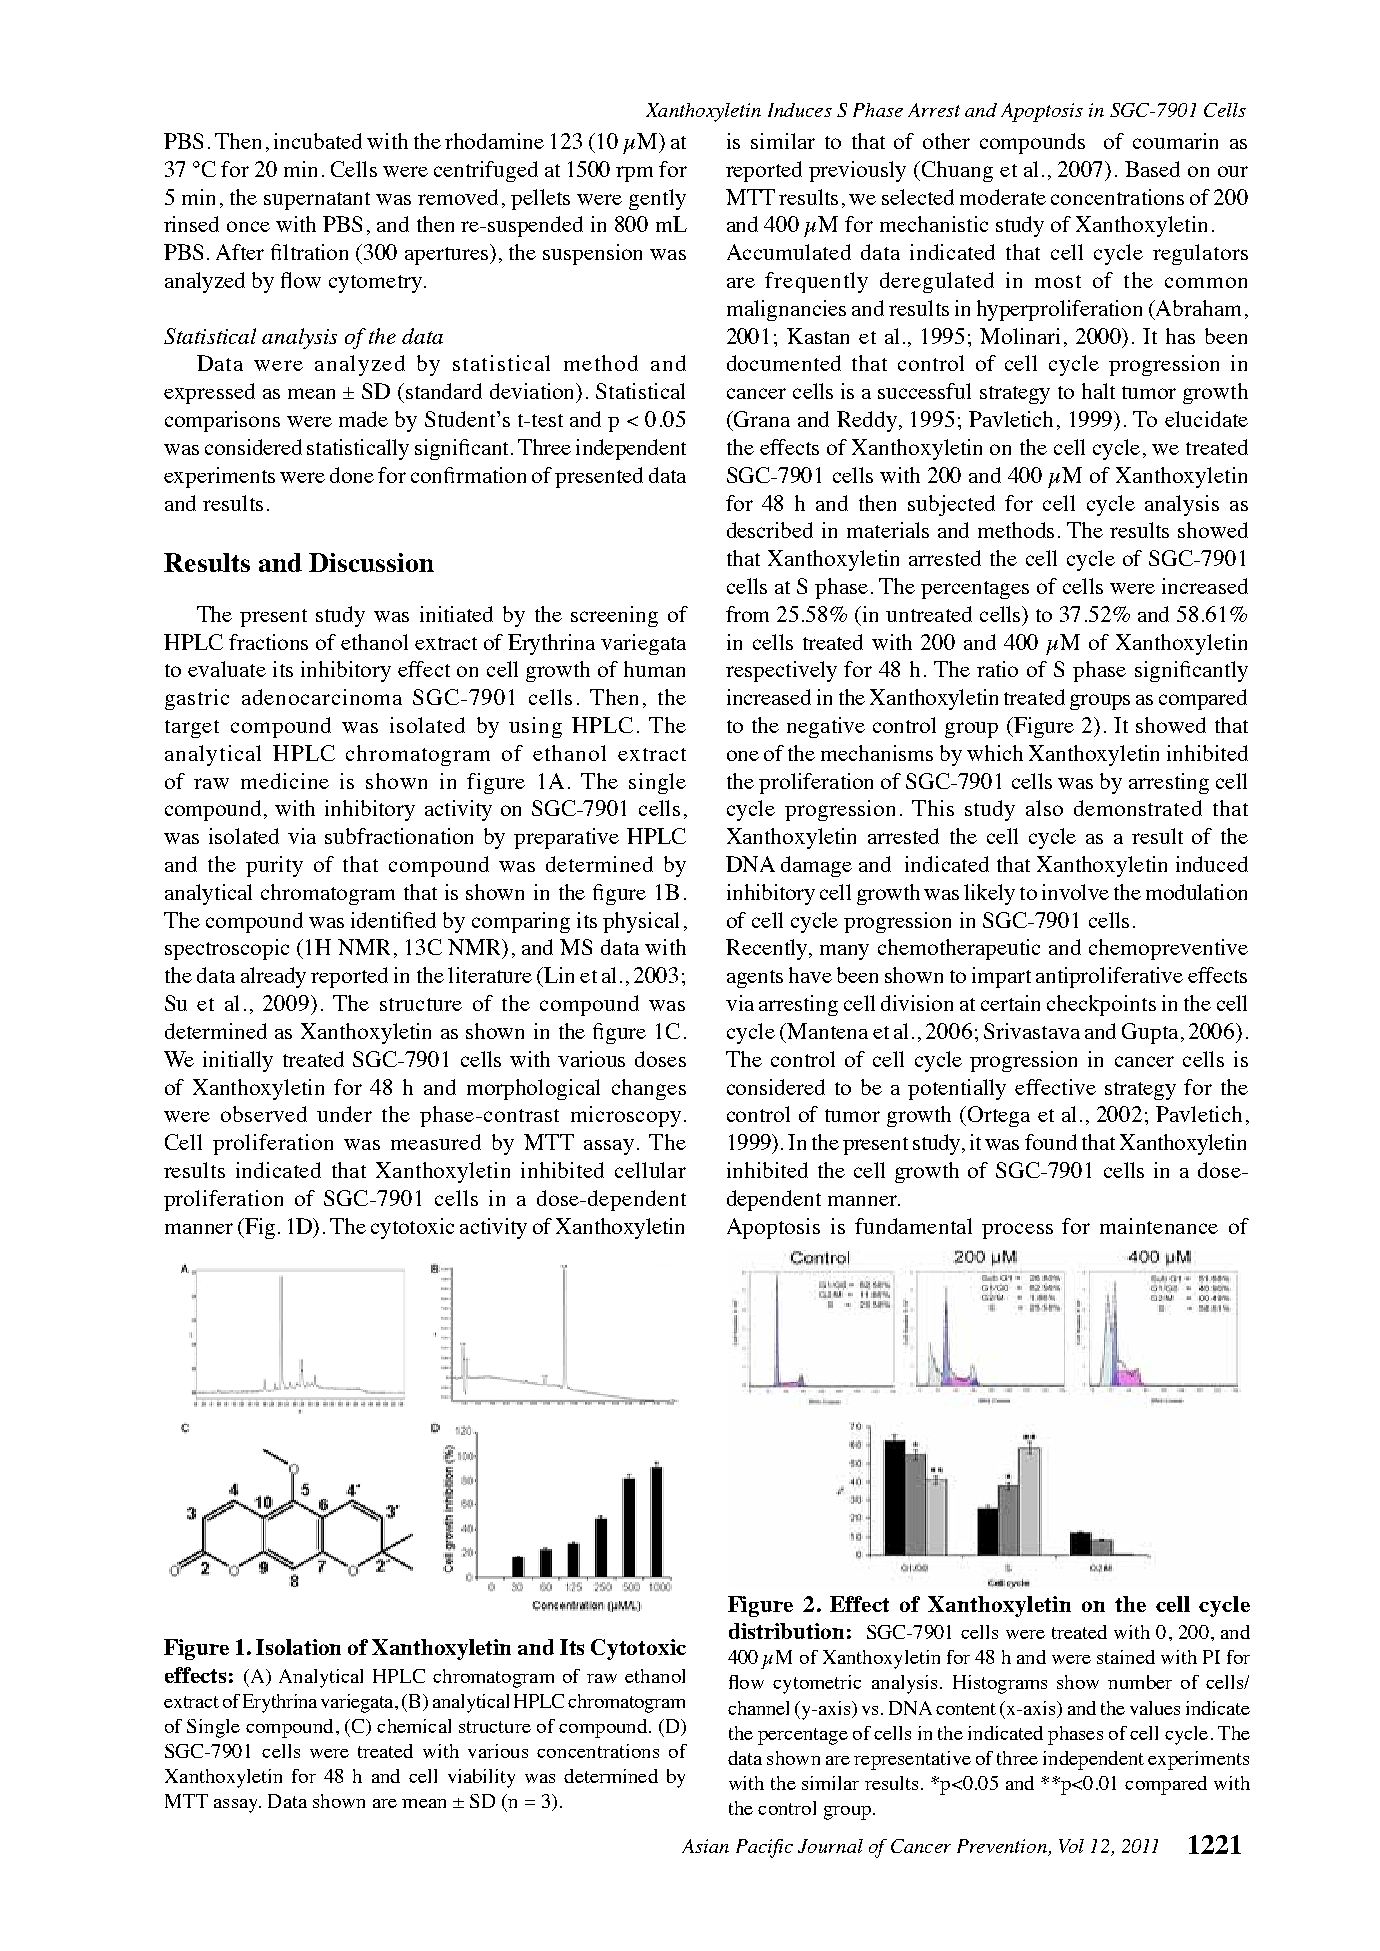  What do you see at coordinates (1098, 391) in the screenshot?
I see `halt` at bounding box center [1098, 391].
